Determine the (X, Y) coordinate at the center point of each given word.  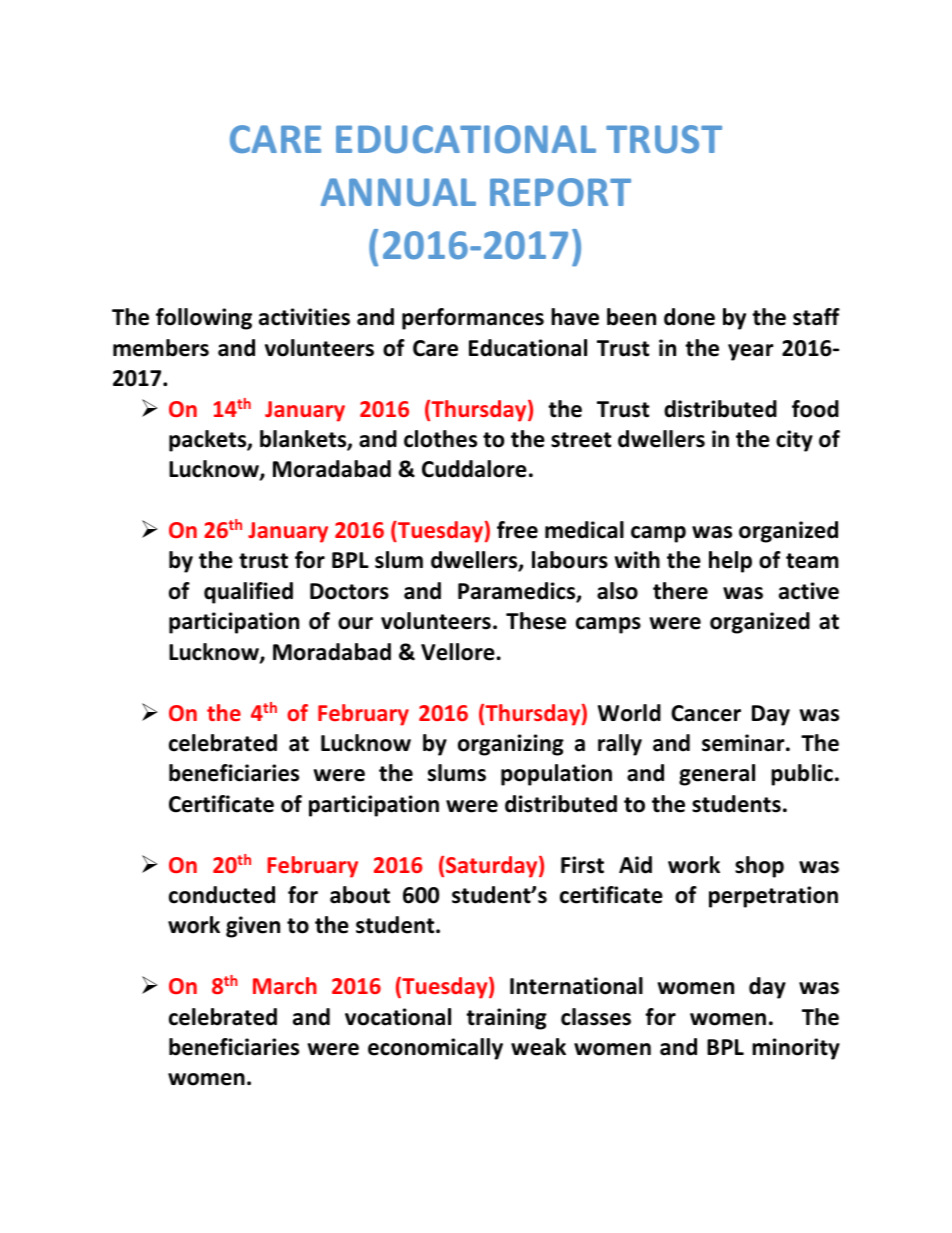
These (536, 621)
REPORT (560, 192)
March (285, 985)
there (680, 591)
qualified (248, 593)
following (204, 319)
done (689, 317)
